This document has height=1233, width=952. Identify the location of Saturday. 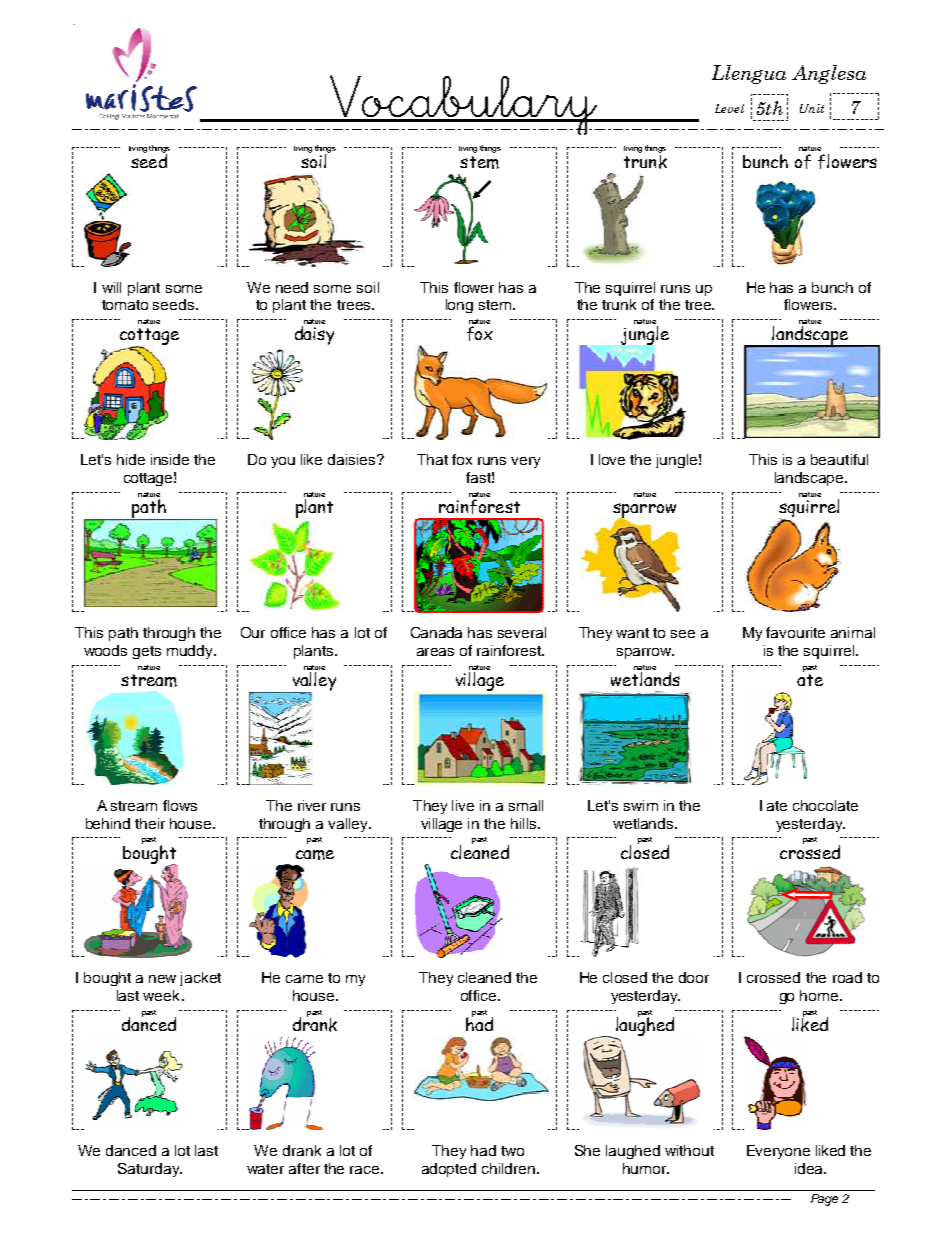
(150, 1170).
